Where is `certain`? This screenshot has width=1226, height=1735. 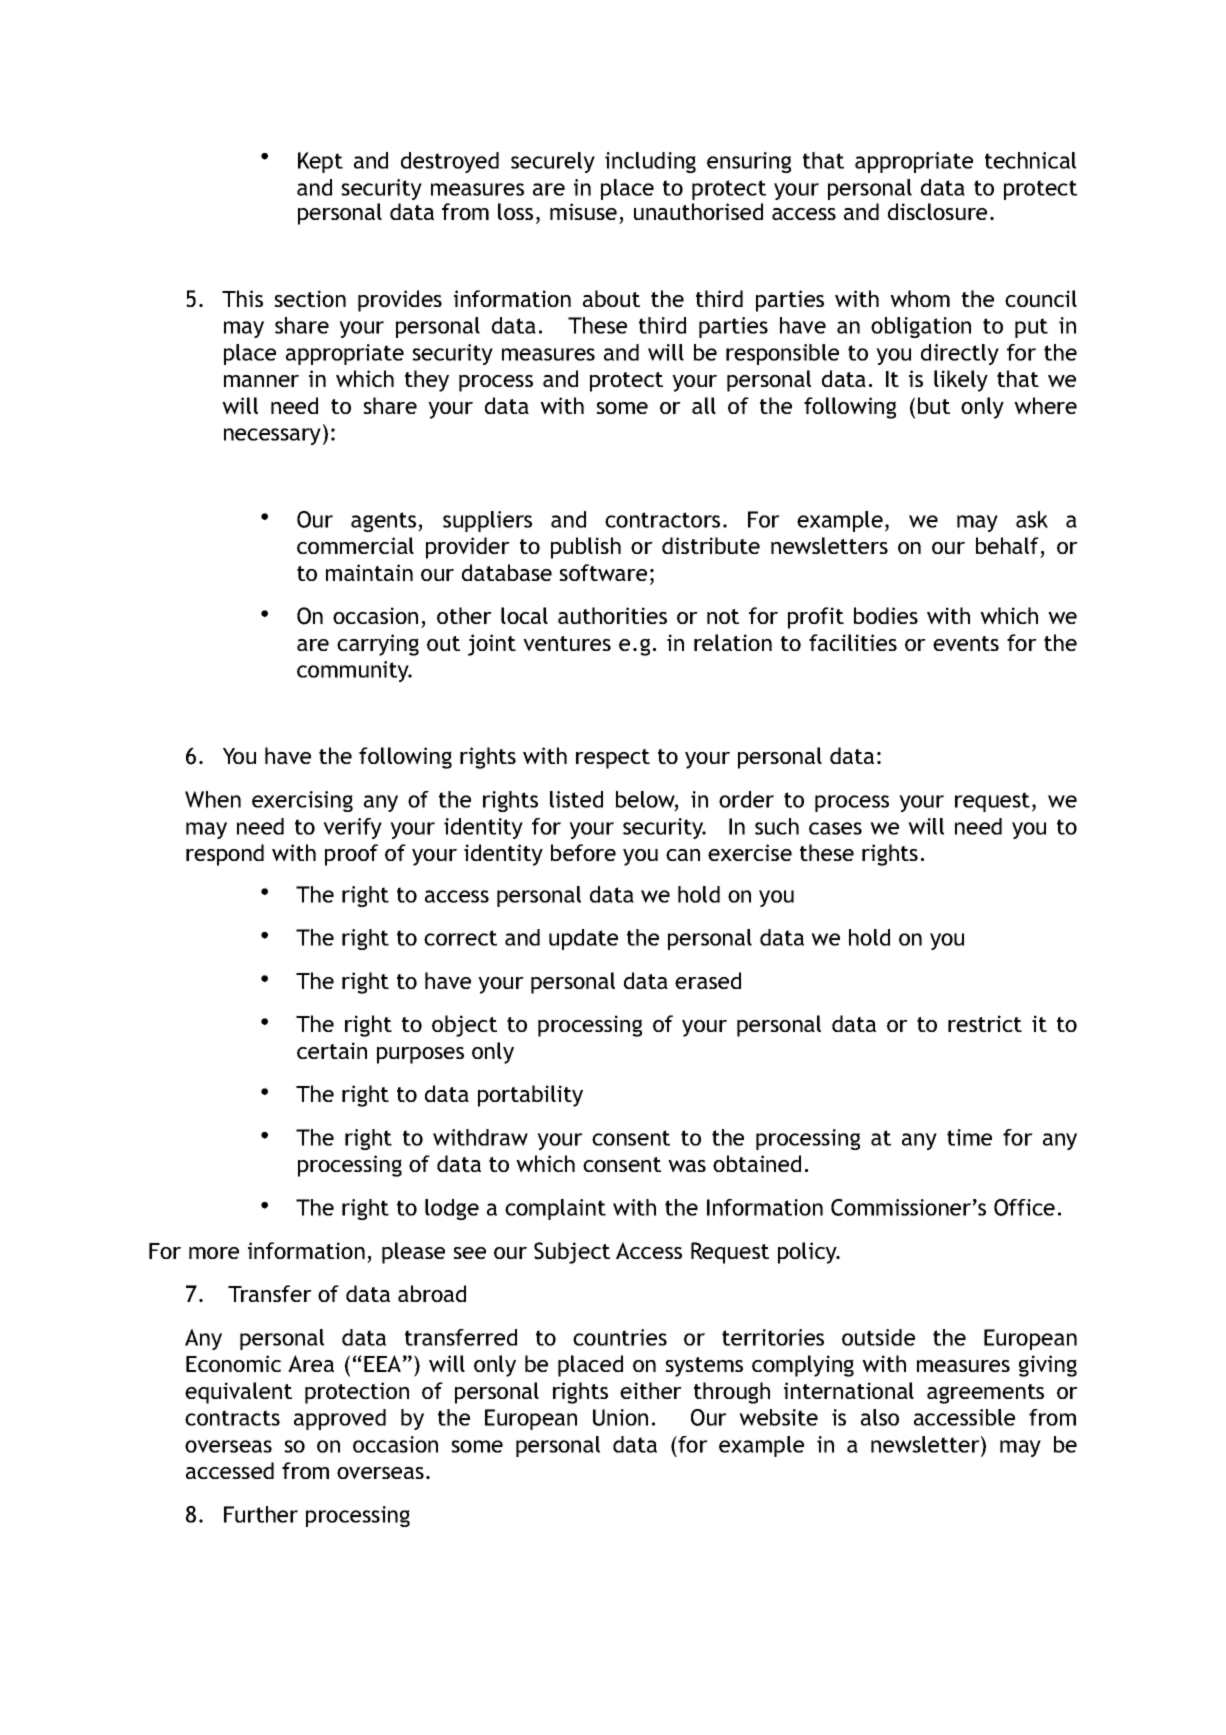 certain is located at coordinates (332, 1050).
